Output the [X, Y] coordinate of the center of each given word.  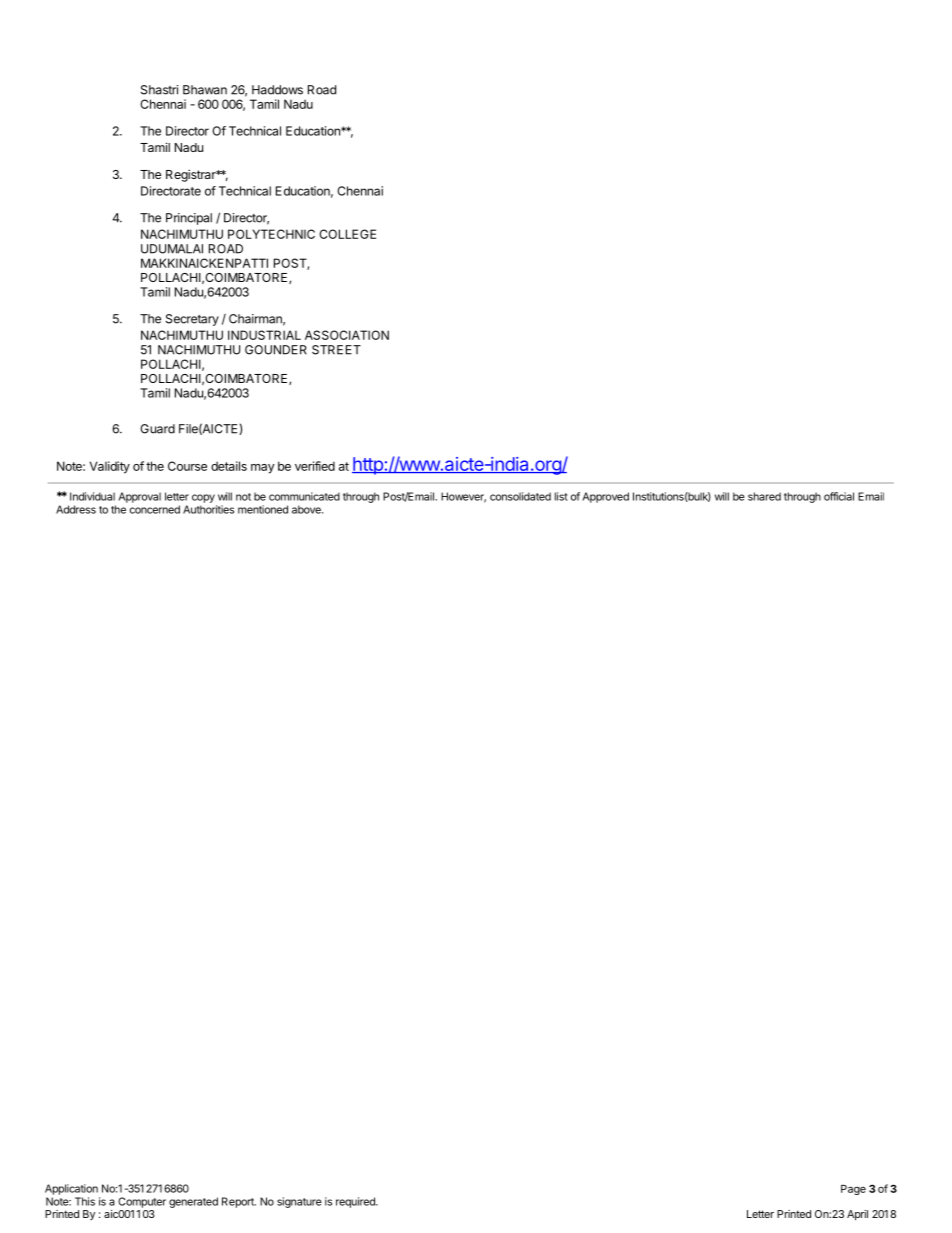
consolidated [520, 496]
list [561, 496]
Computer [142, 1202]
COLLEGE [347, 234]
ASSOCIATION [347, 335]
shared [764, 496]
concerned [155, 509]
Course [187, 466]
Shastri [159, 90]
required [356, 1202]
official [839, 496]
